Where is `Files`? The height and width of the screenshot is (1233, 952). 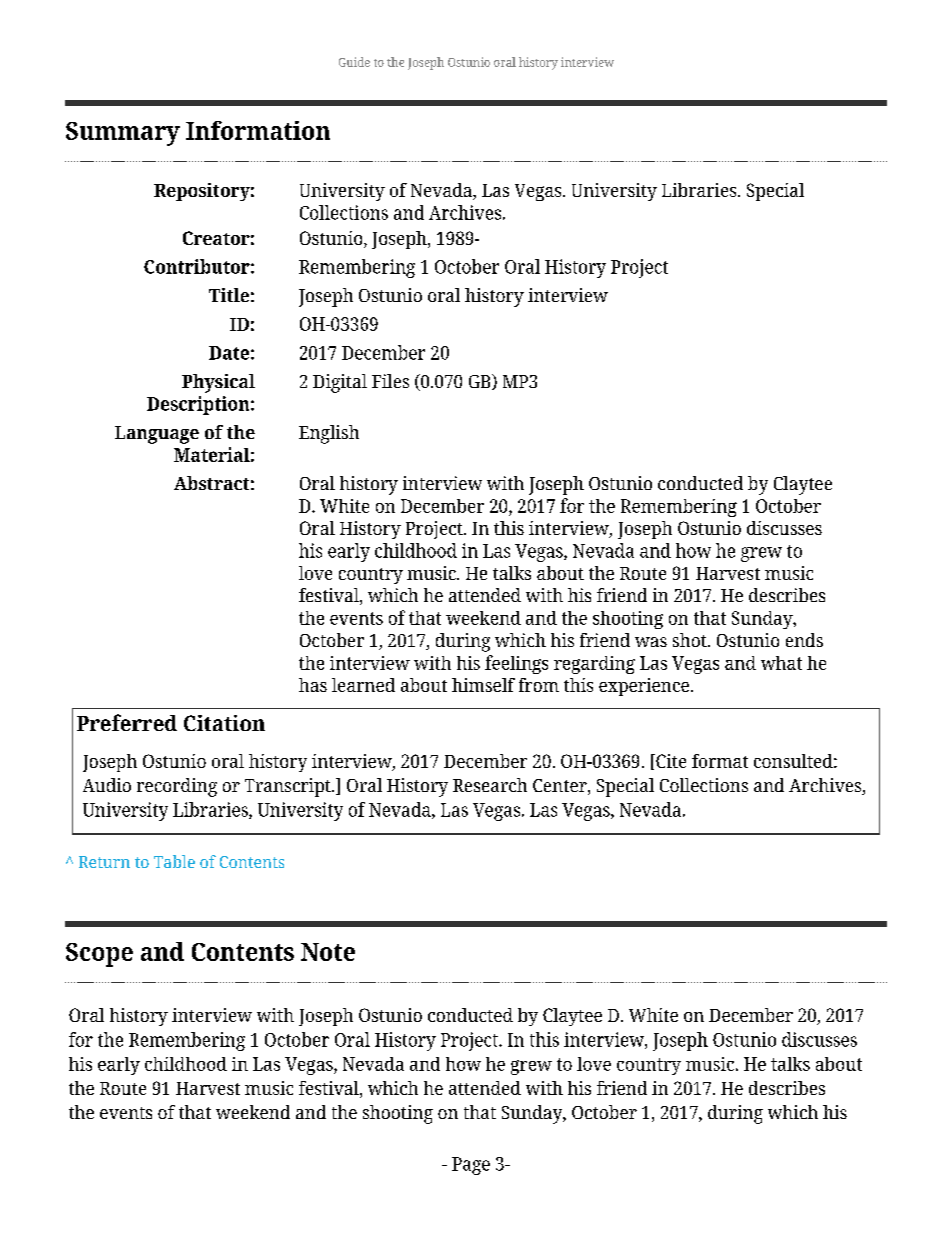 Files is located at coordinates (390, 381).
